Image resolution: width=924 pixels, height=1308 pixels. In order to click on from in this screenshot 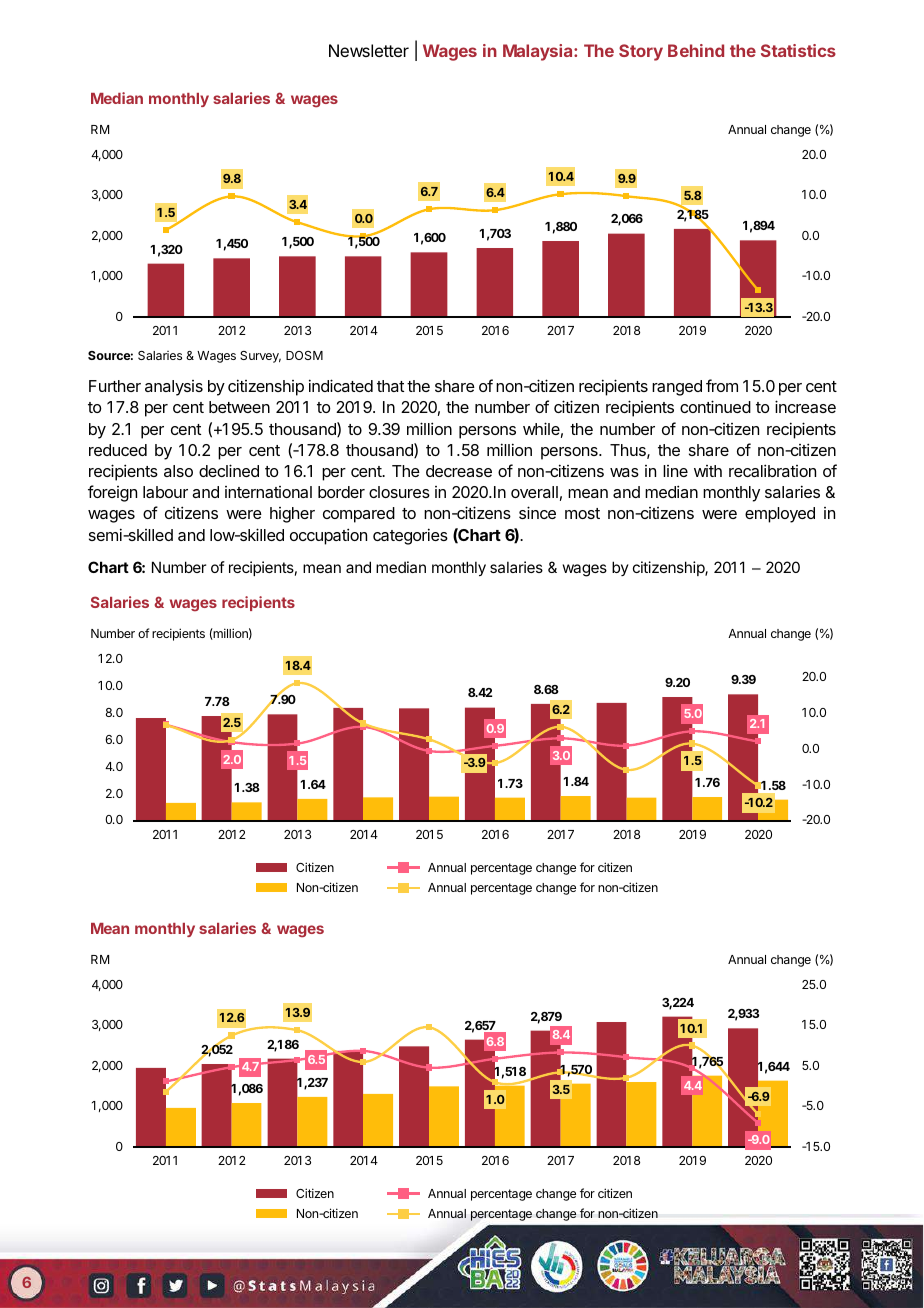, I will do `click(722, 385)`.
